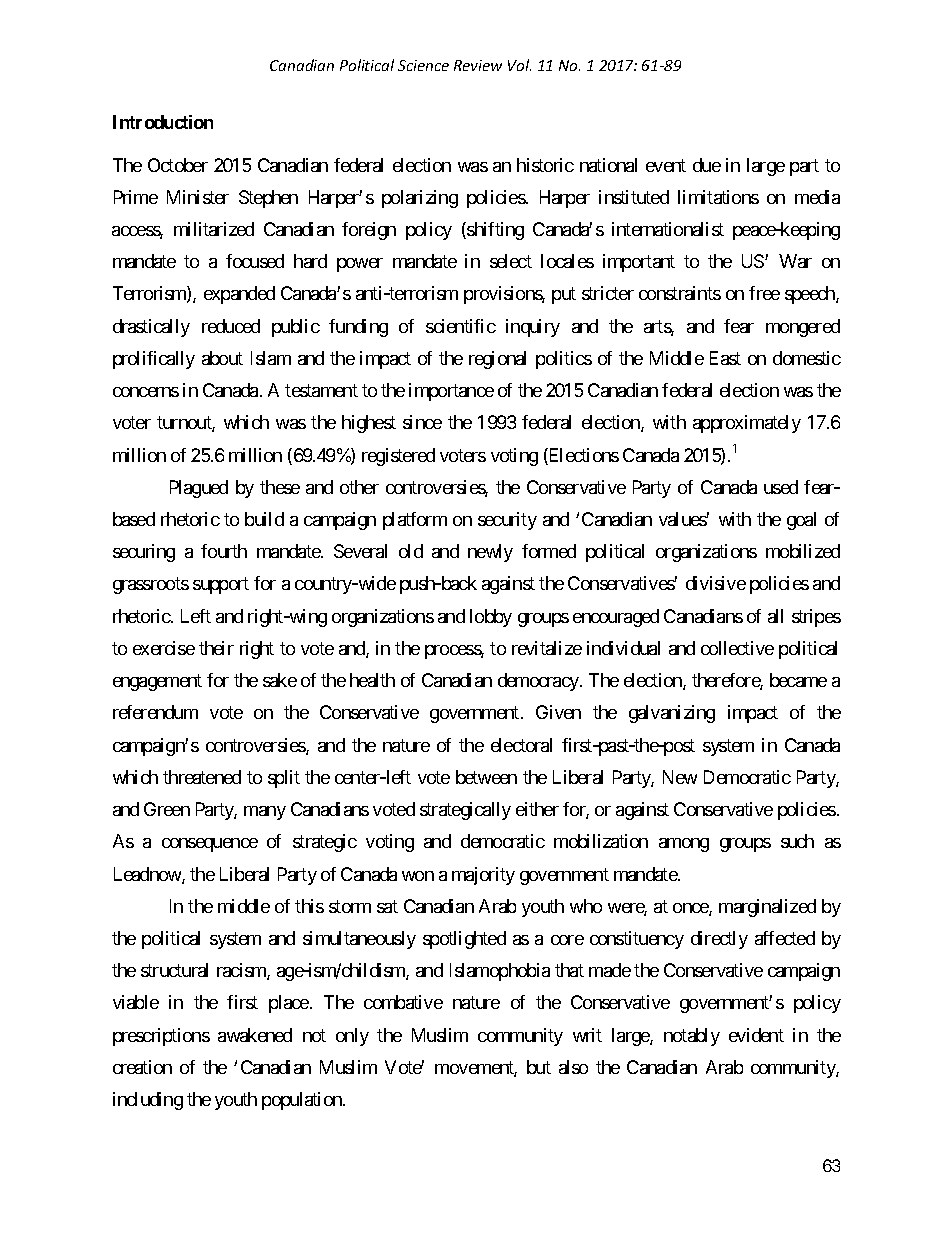 Image resolution: width=952 pixels, height=1233 pixels. Describe the element at coordinates (255, 1035) in the image. I see `awakened` at that location.
